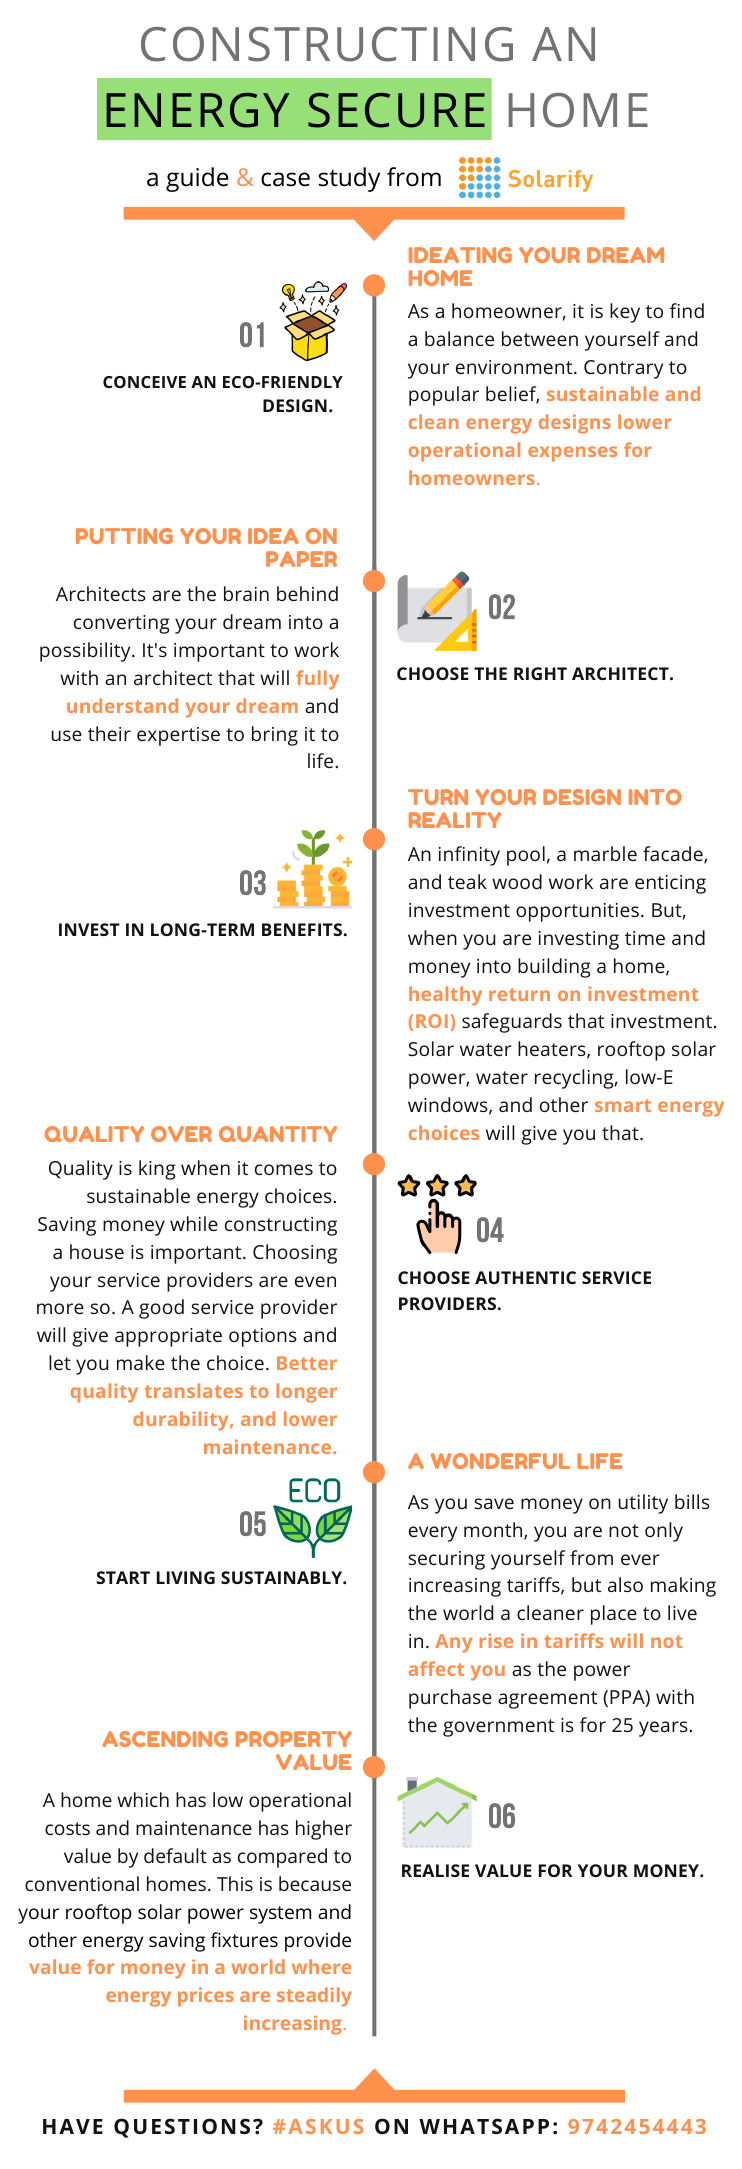  I want to click on key, so click(625, 313).
